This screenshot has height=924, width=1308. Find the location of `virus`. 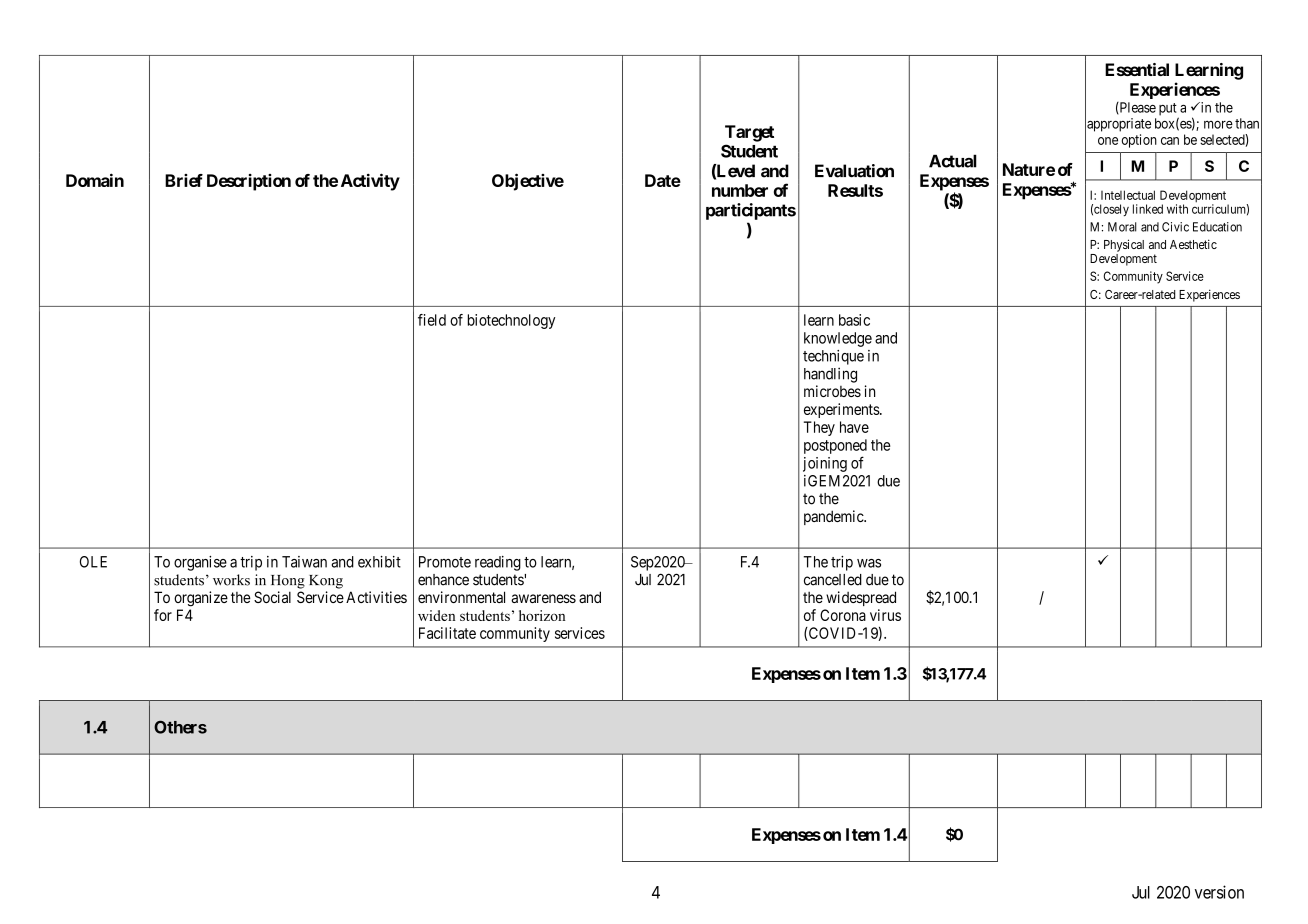

virus is located at coordinates (885, 615).
